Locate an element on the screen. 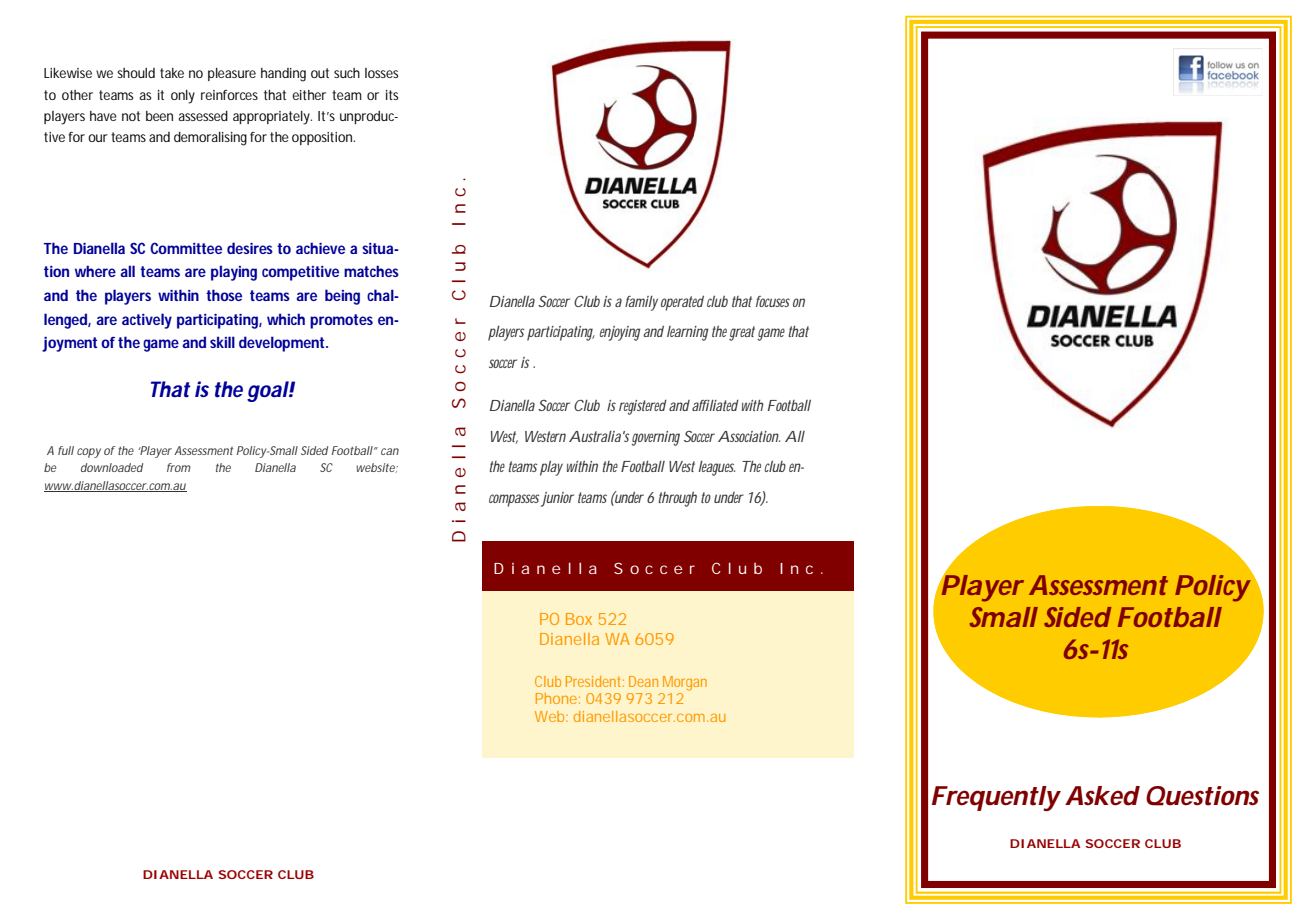 This screenshot has height=924, width=1308. from is located at coordinates (179, 467).
